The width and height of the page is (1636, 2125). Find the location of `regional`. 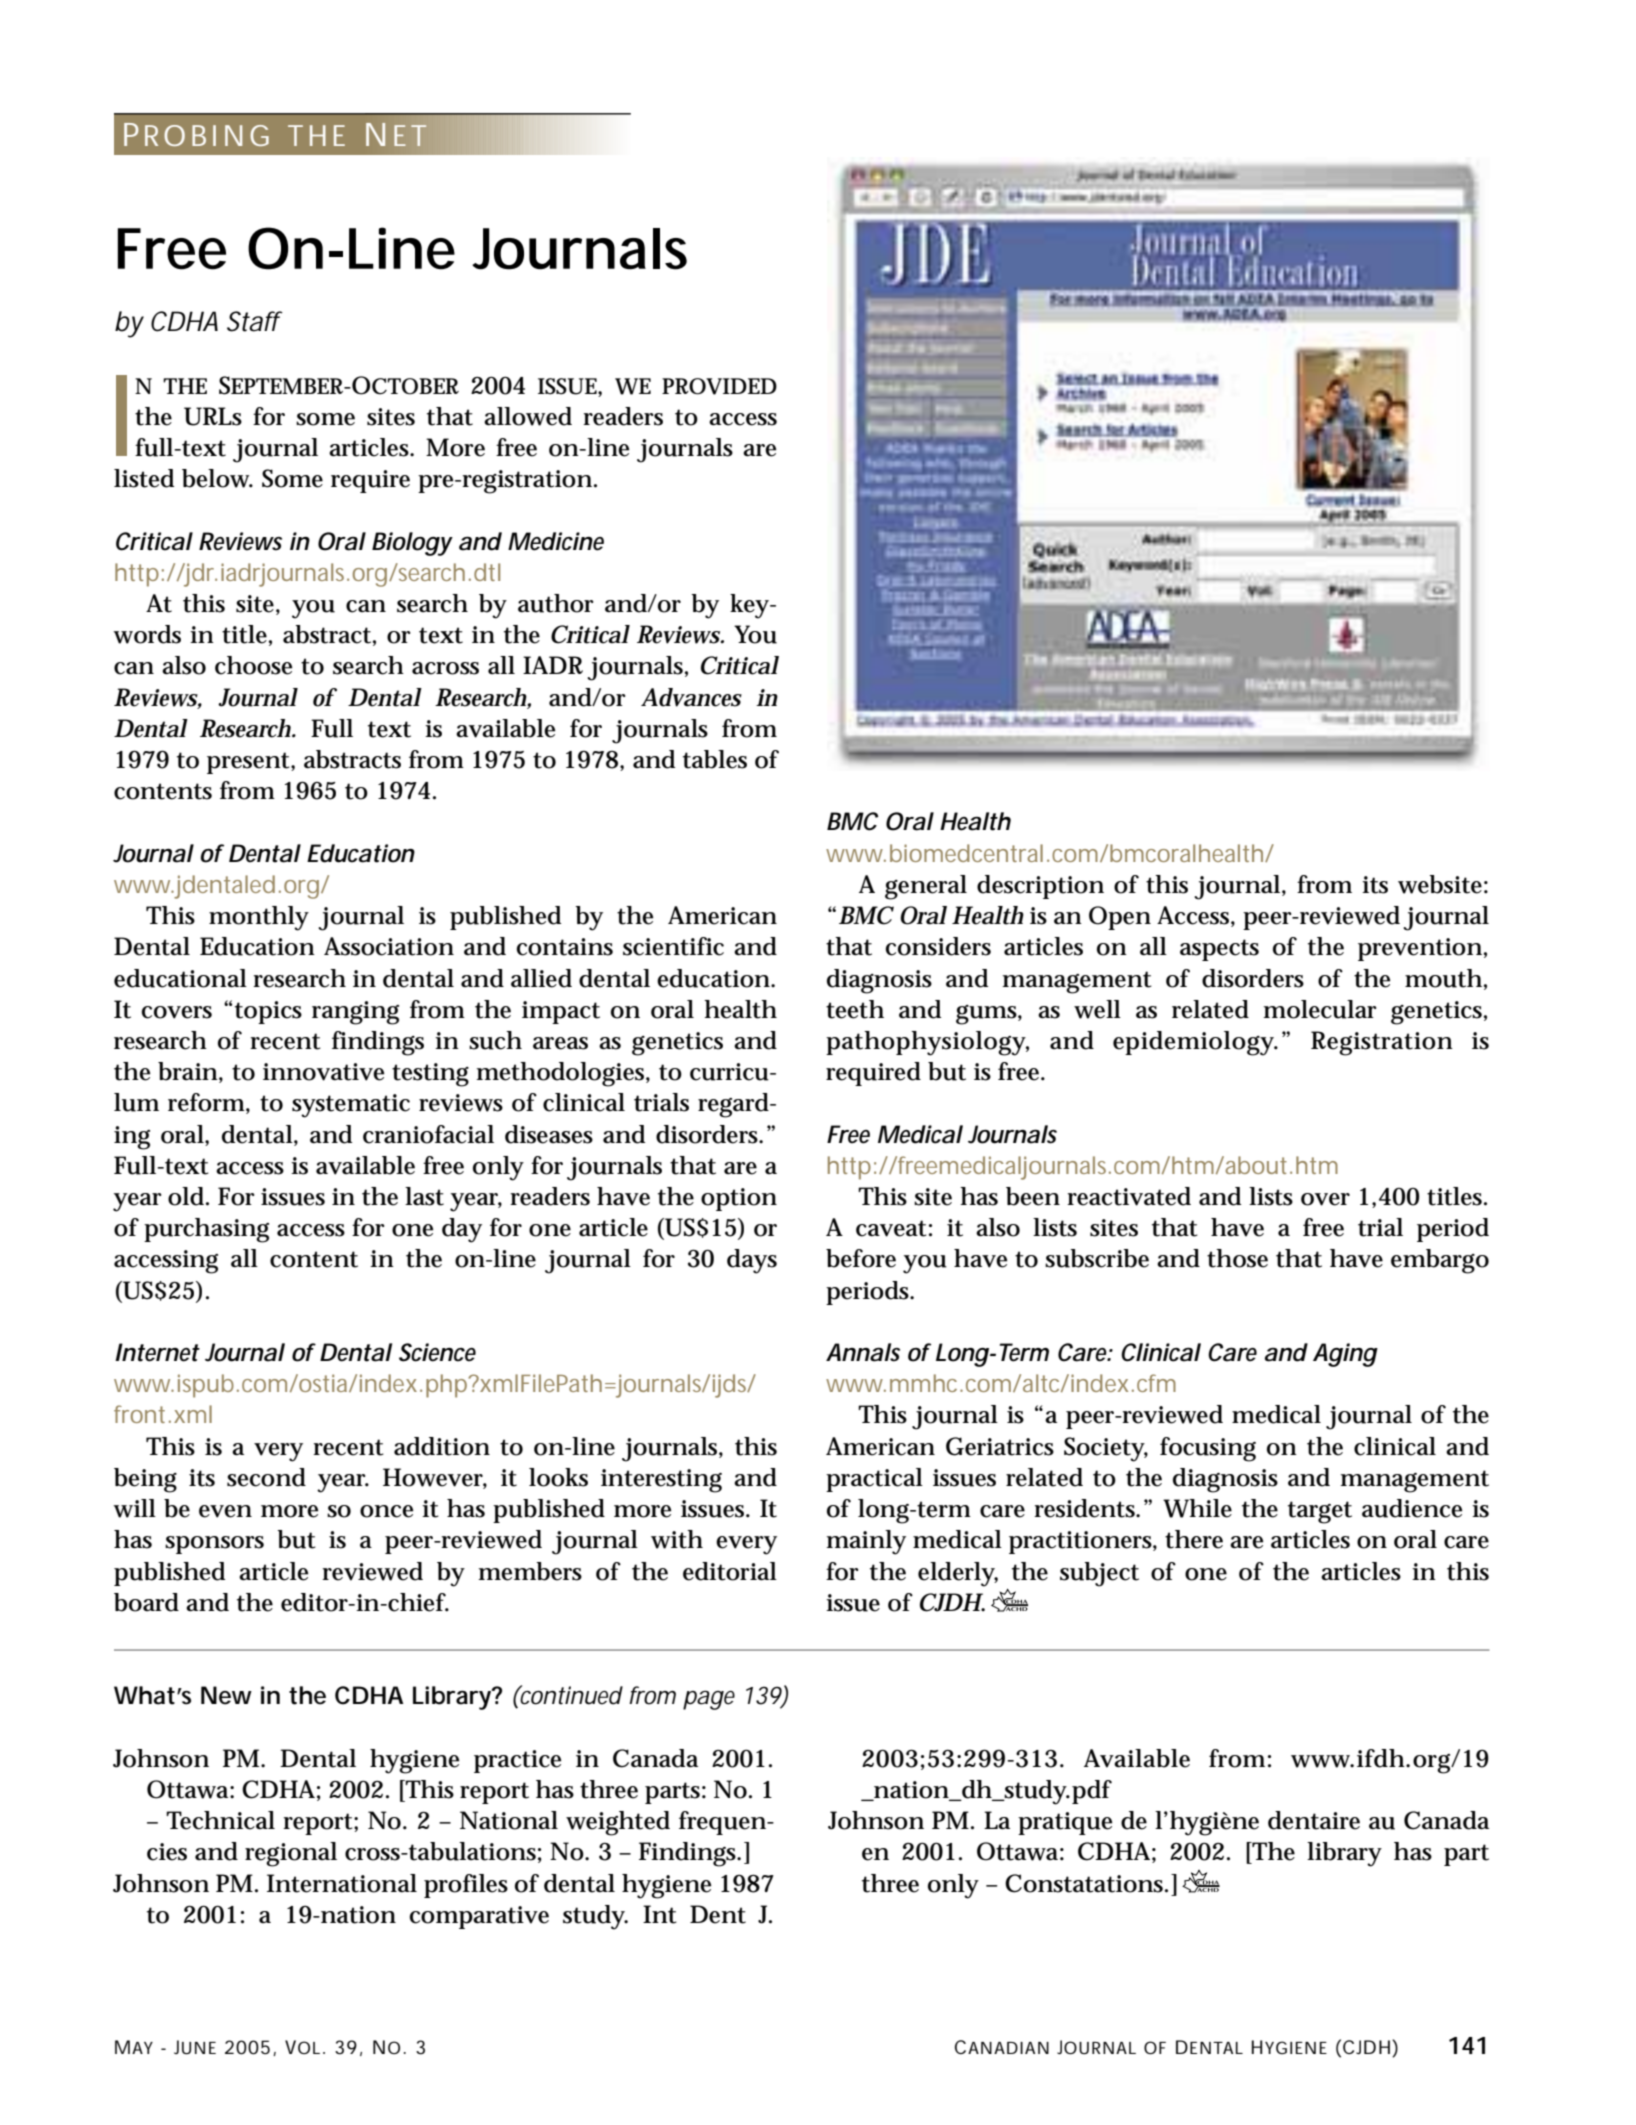

regional is located at coordinates (291, 1854).
